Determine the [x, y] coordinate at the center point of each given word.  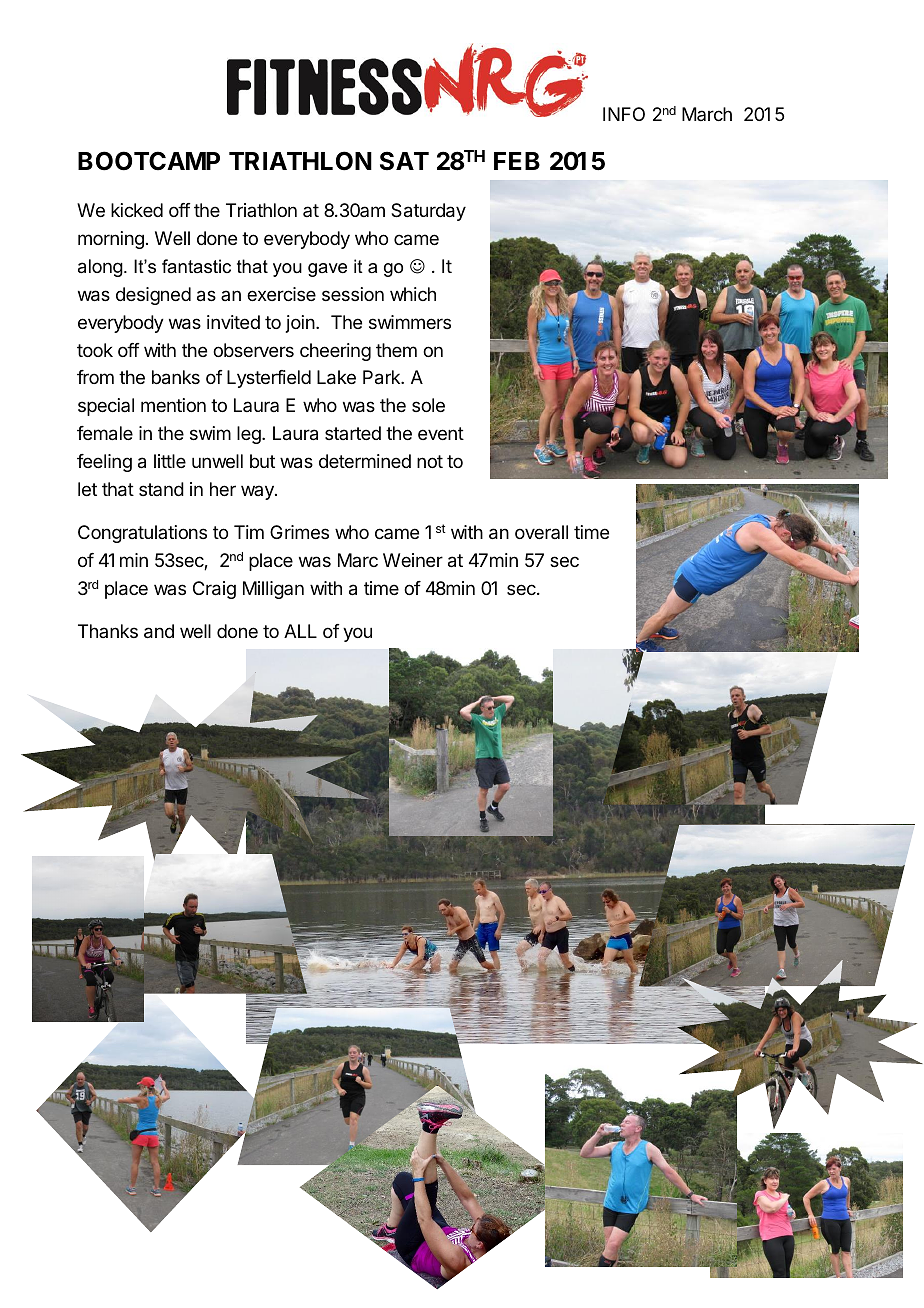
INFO [624, 114]
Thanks [108, 631]
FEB [517, 161]
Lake [336, 377]
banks [176, 377]
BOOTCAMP [149, 161]
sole [428, 405]
